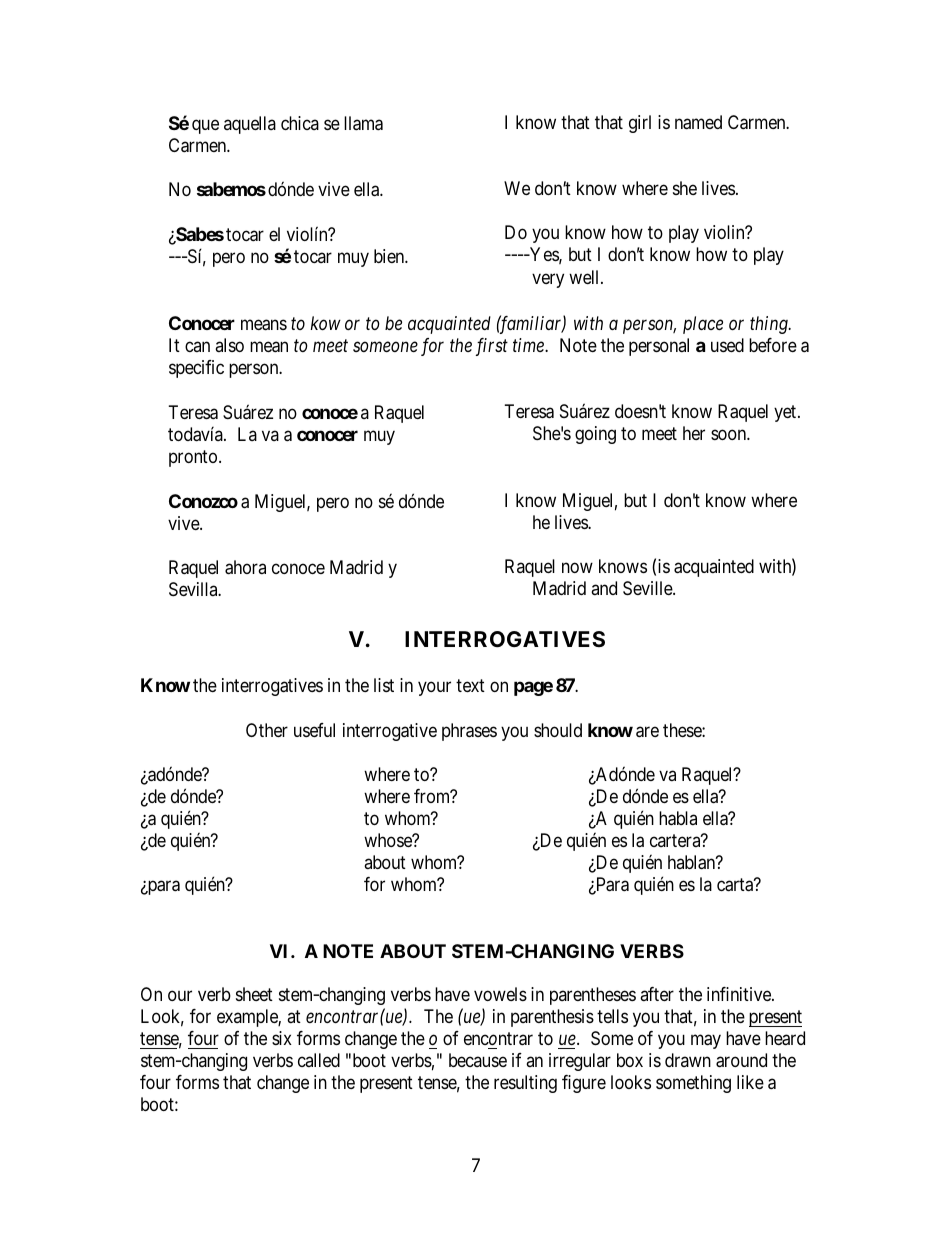 The image size is (952, 1233). Describe the element at coordinates (300, 123) in the image. I see `chica` at that location.
